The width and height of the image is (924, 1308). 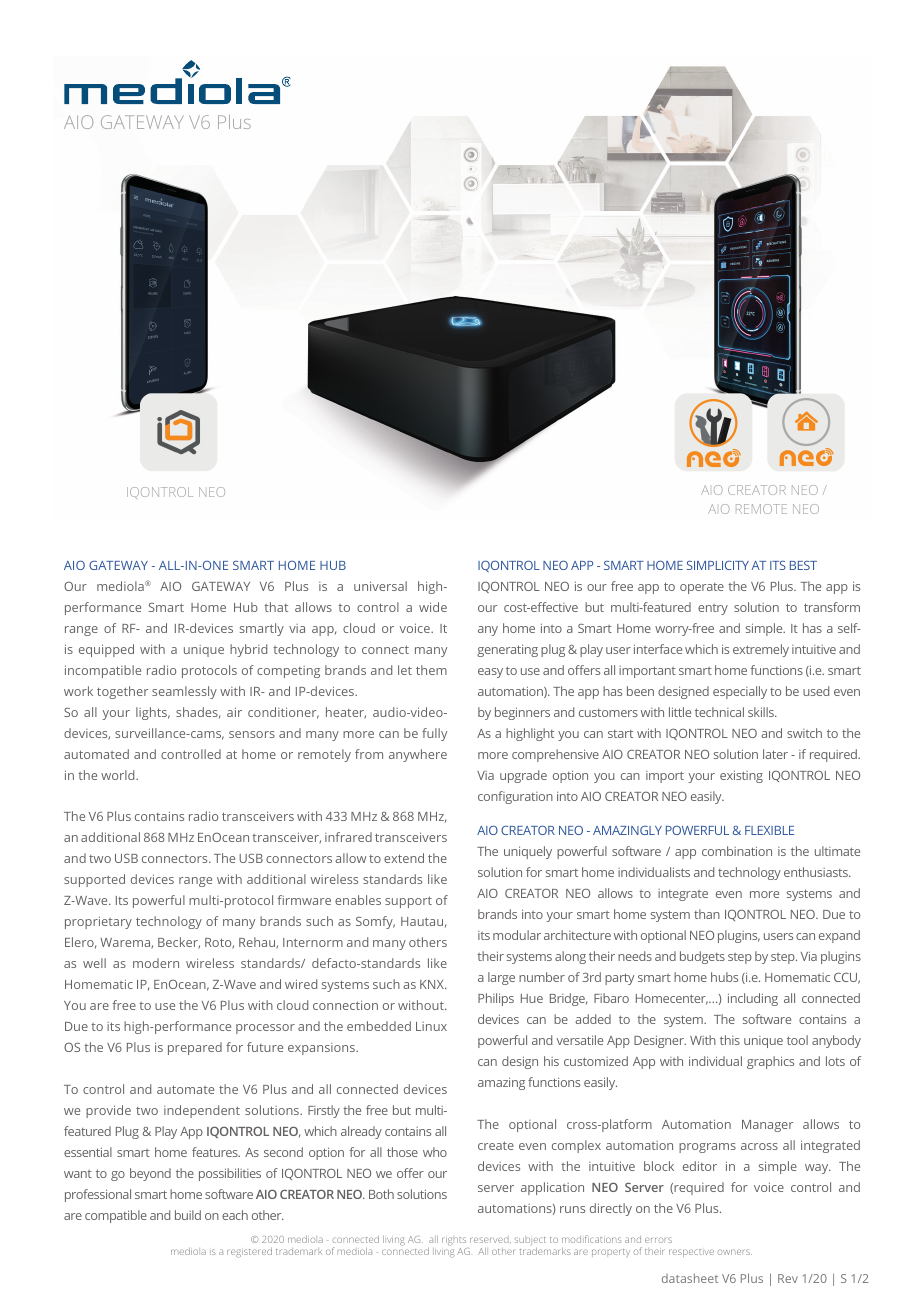 What do you see at coordinates (775, 754) in the image?
I see `later` at bounding box center [775, 754].
